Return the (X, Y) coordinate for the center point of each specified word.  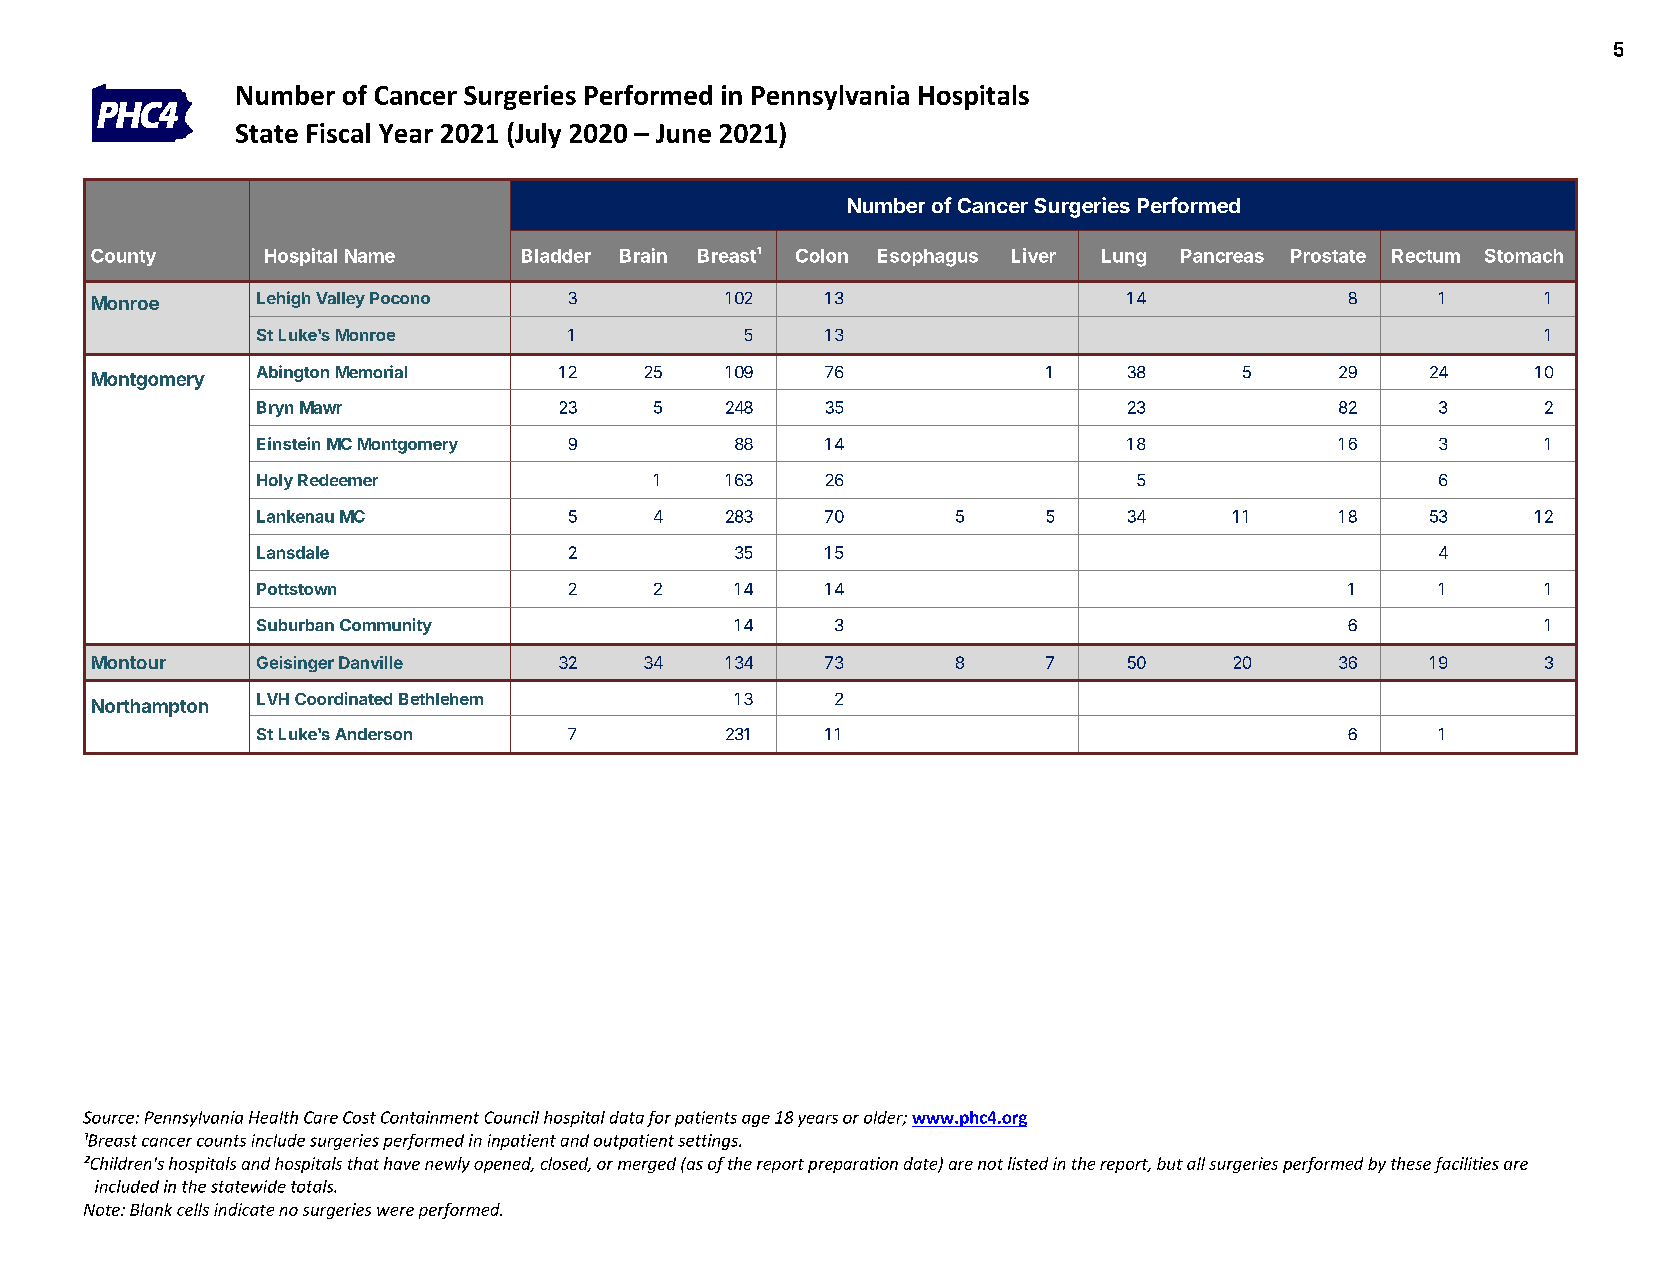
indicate (244, 1209)
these (1411, 1163)
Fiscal (338, 133)
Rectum (1426, 256)
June (683, 133)
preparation (853, 1165)
